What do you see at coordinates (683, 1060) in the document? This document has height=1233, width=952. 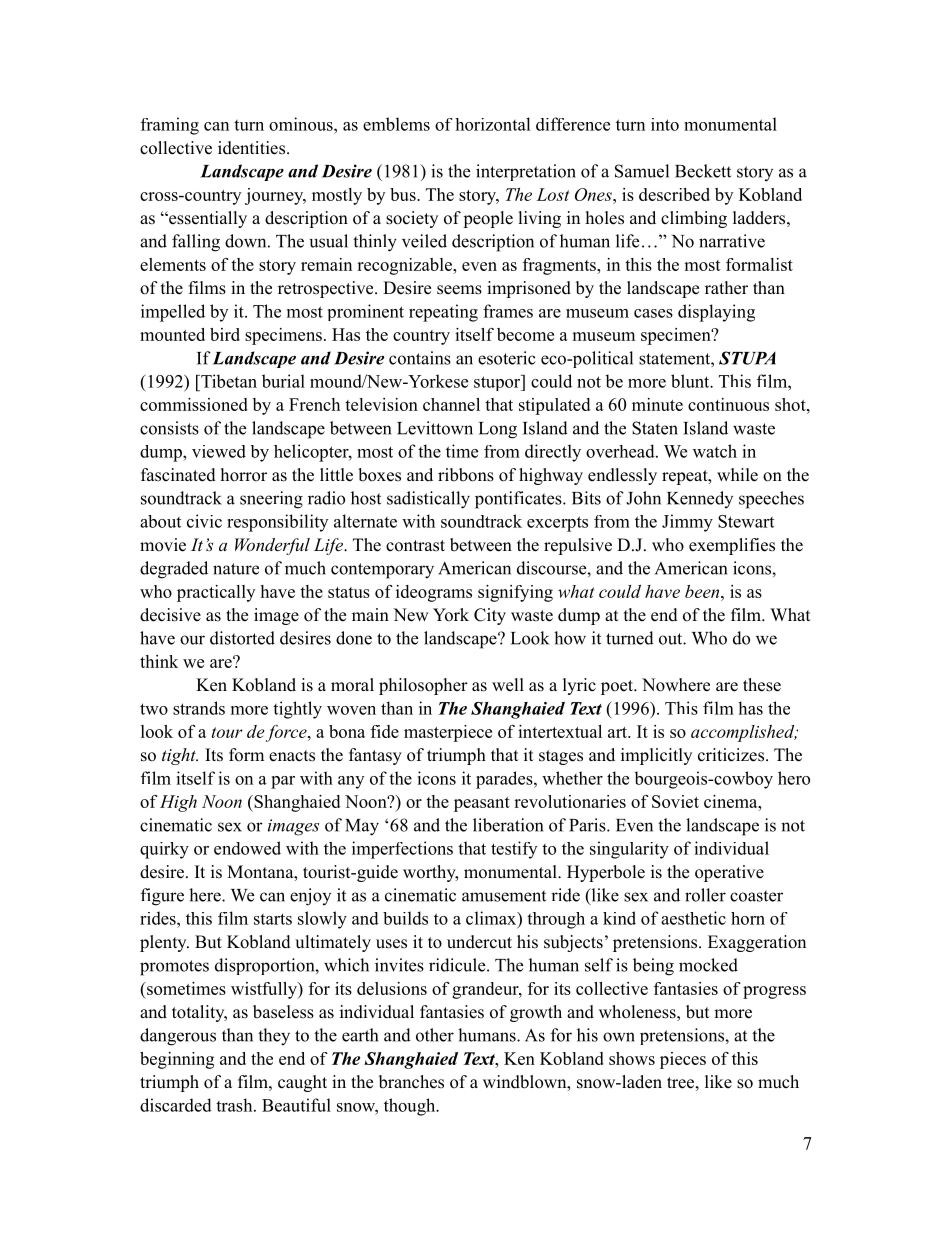 I see `pieces` at bounding box center [683, 1060].
